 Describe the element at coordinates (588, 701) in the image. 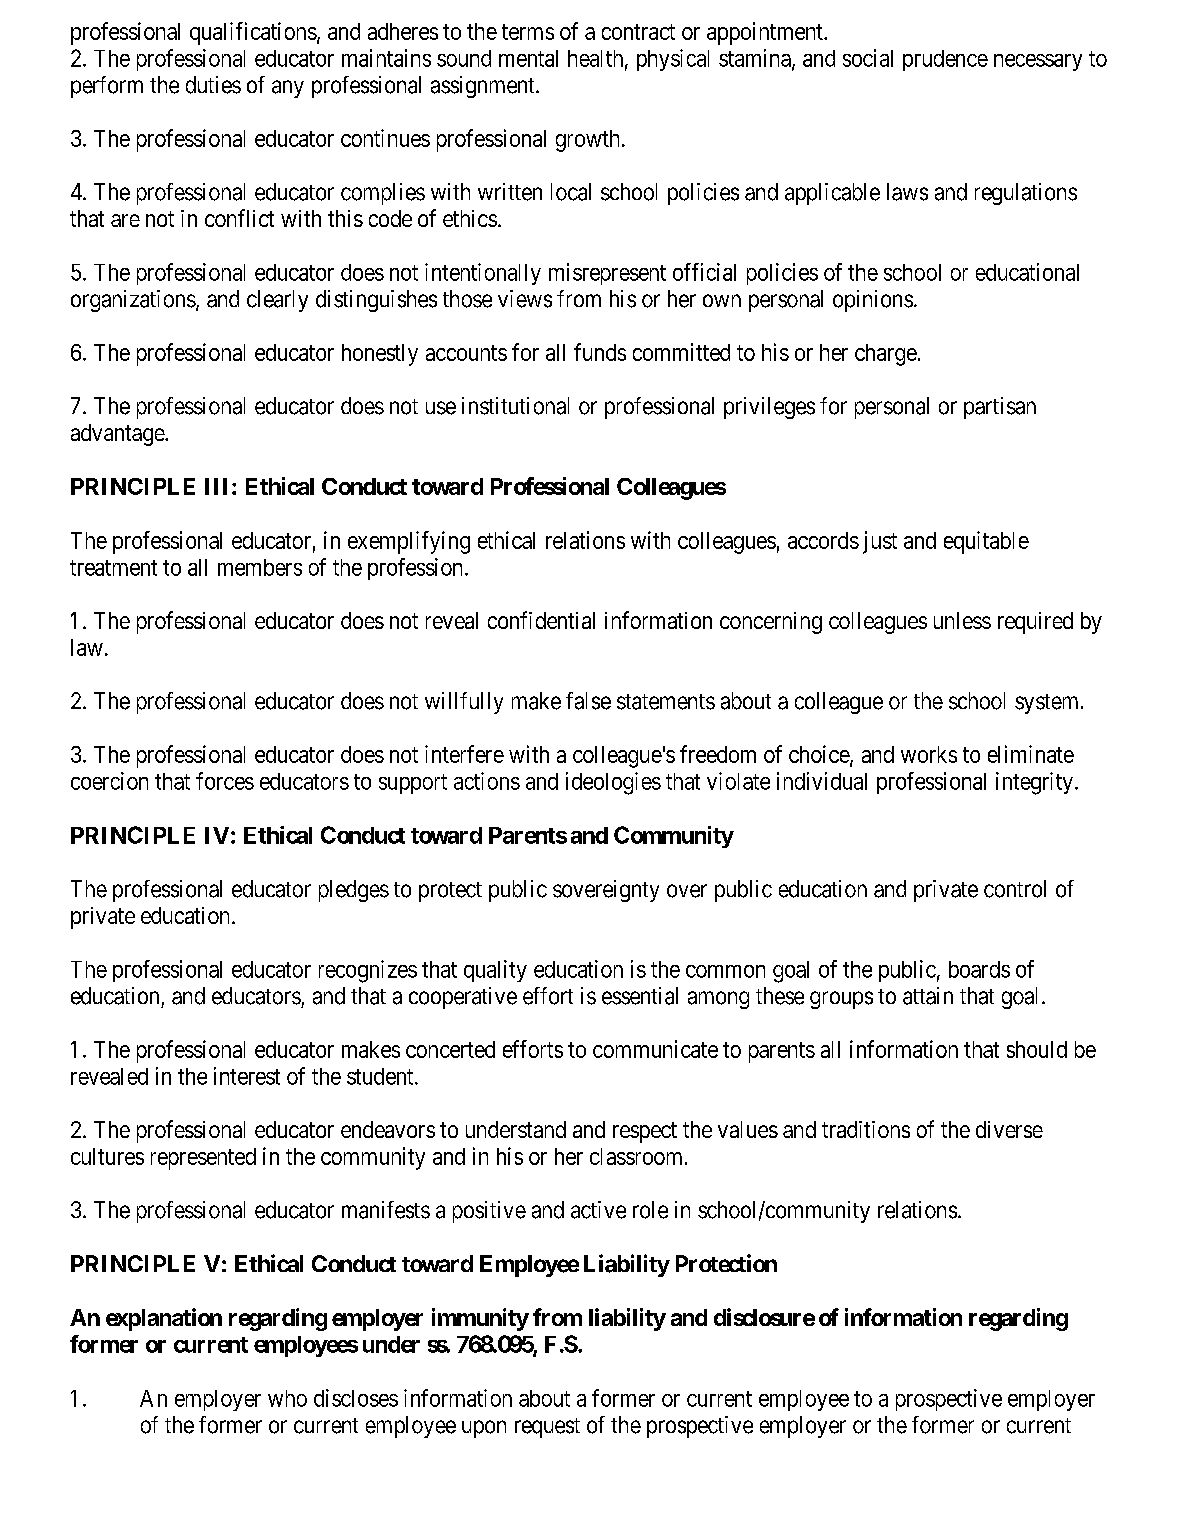

I see `false` at that location.
